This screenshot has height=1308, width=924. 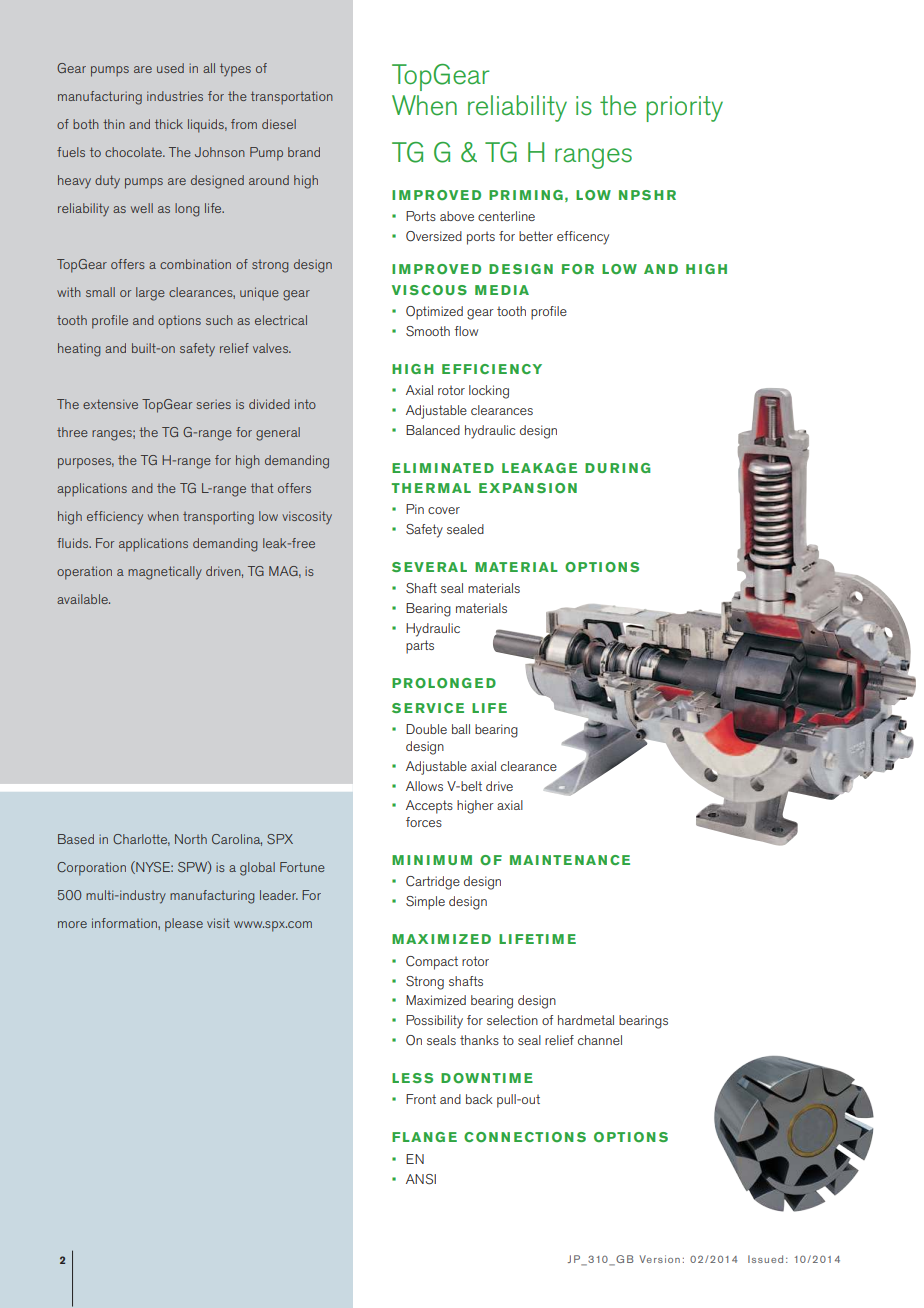 What do you see at coordinates (184, 925) in the screenshot?
I see `please` at bounding box center [184, 925].
